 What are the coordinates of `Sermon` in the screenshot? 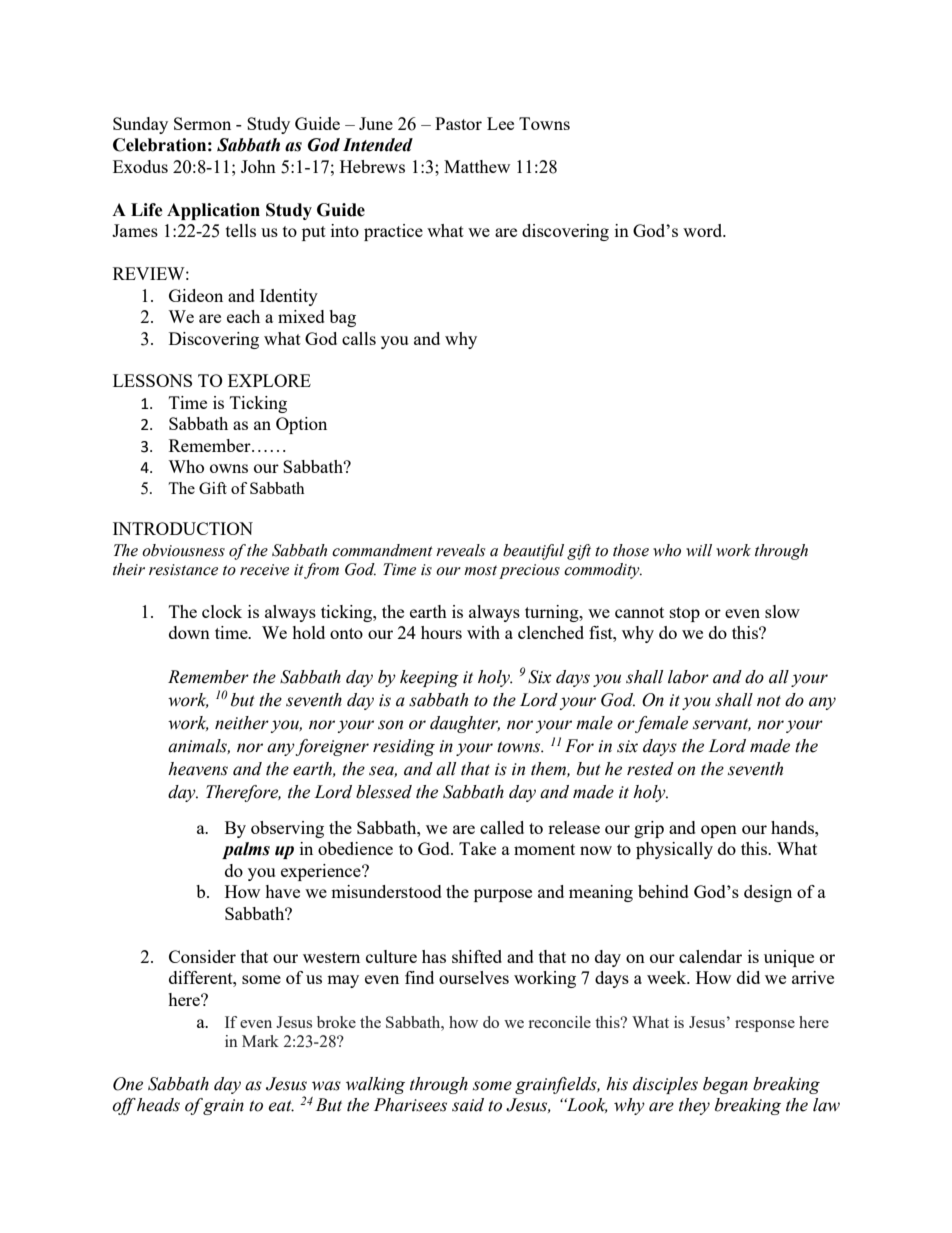 It's located at (202, 123).
